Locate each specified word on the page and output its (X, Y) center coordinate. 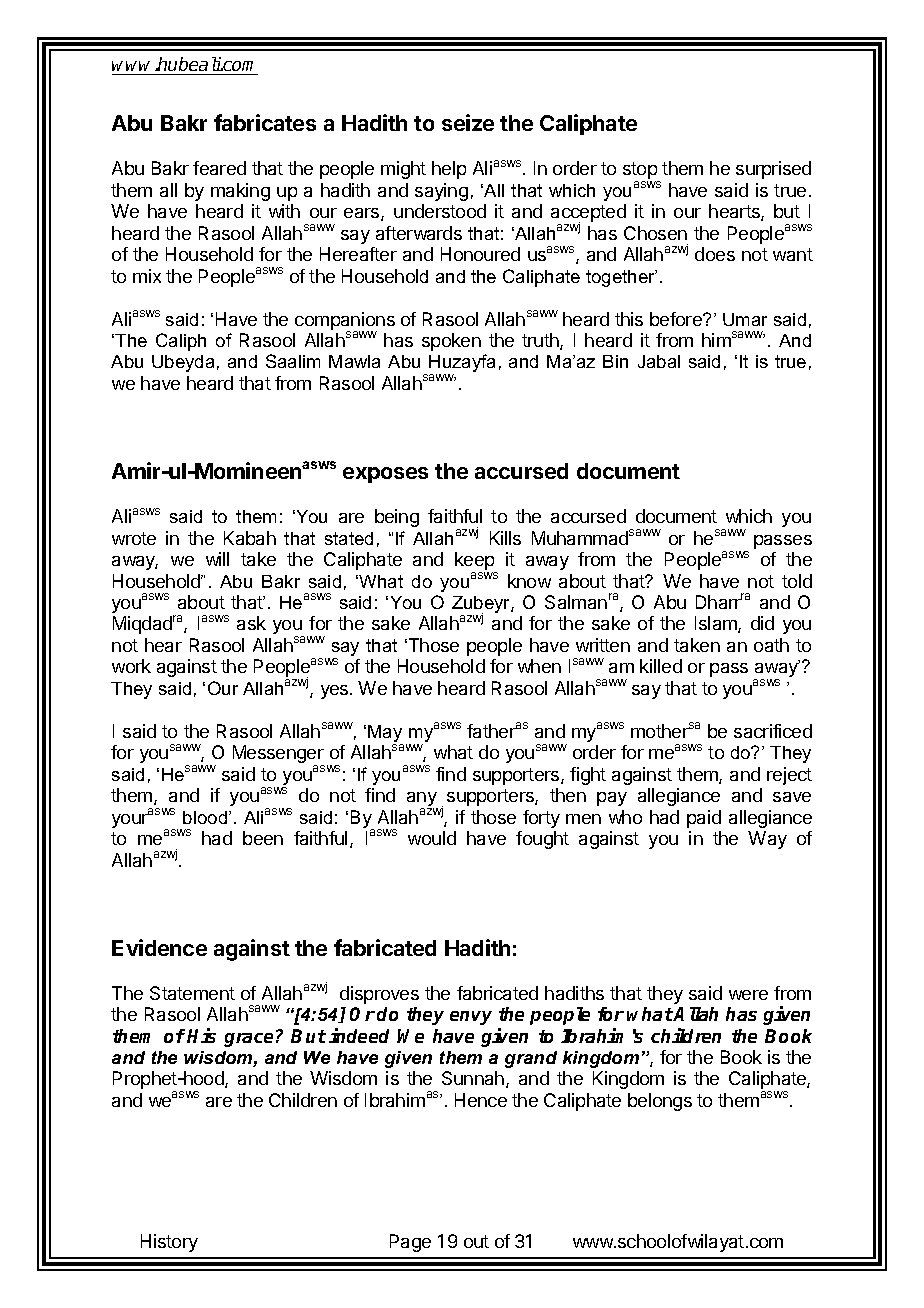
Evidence (159, 947)
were (748, 995)
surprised (773, 170)
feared (219, 168)
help (449, 170)
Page (410, 1243)
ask (251, 623)
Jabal (659, 361)
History (169, 1243)
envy (471, 1018)
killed (661, 666)
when (539, 666)
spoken (451, 342)
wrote (134, 538)
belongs (660, 1102)
